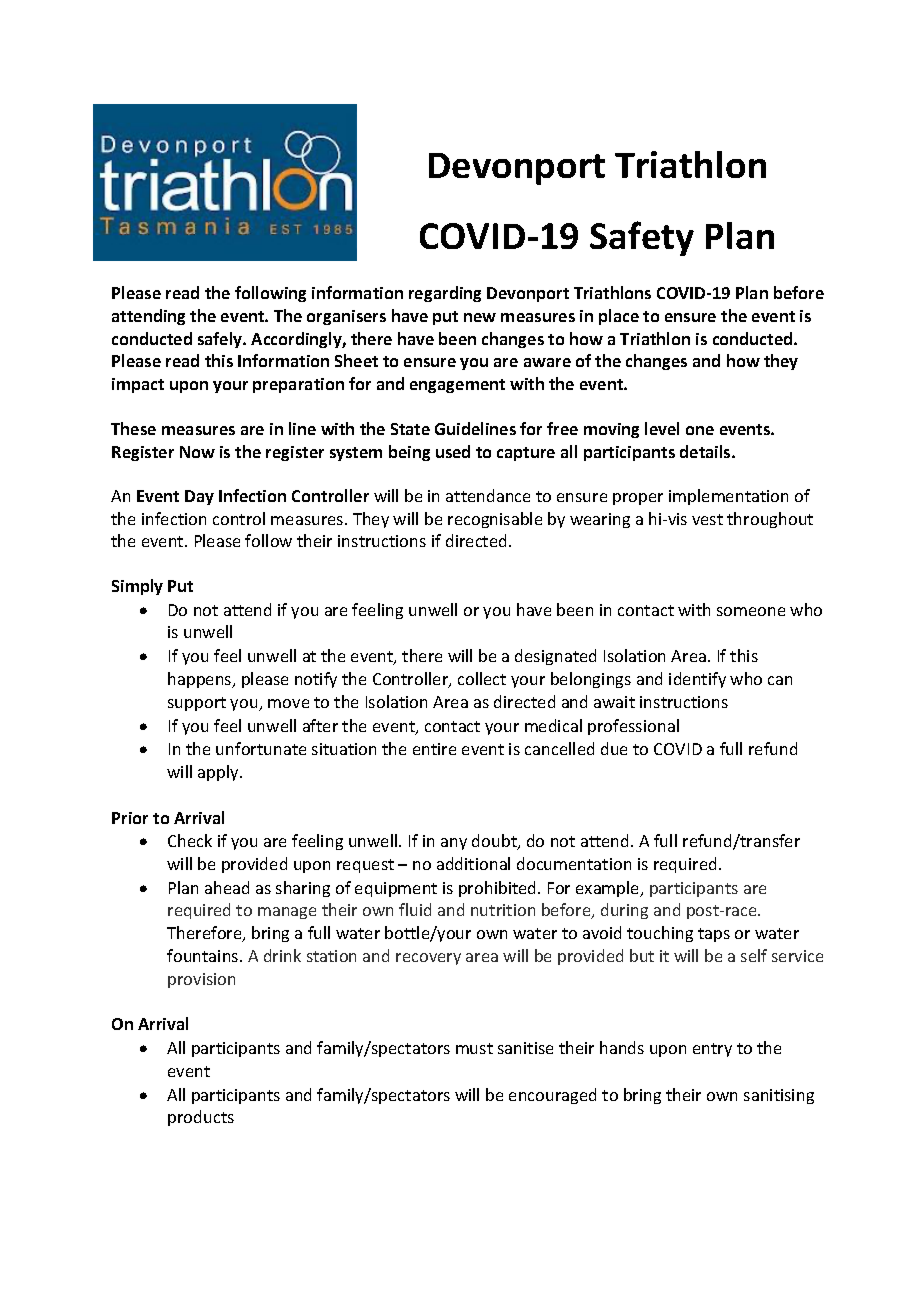  What do you see at coordinates (495, 520) in the image?
I see `recognisable` at bounding box center [495, 520].
